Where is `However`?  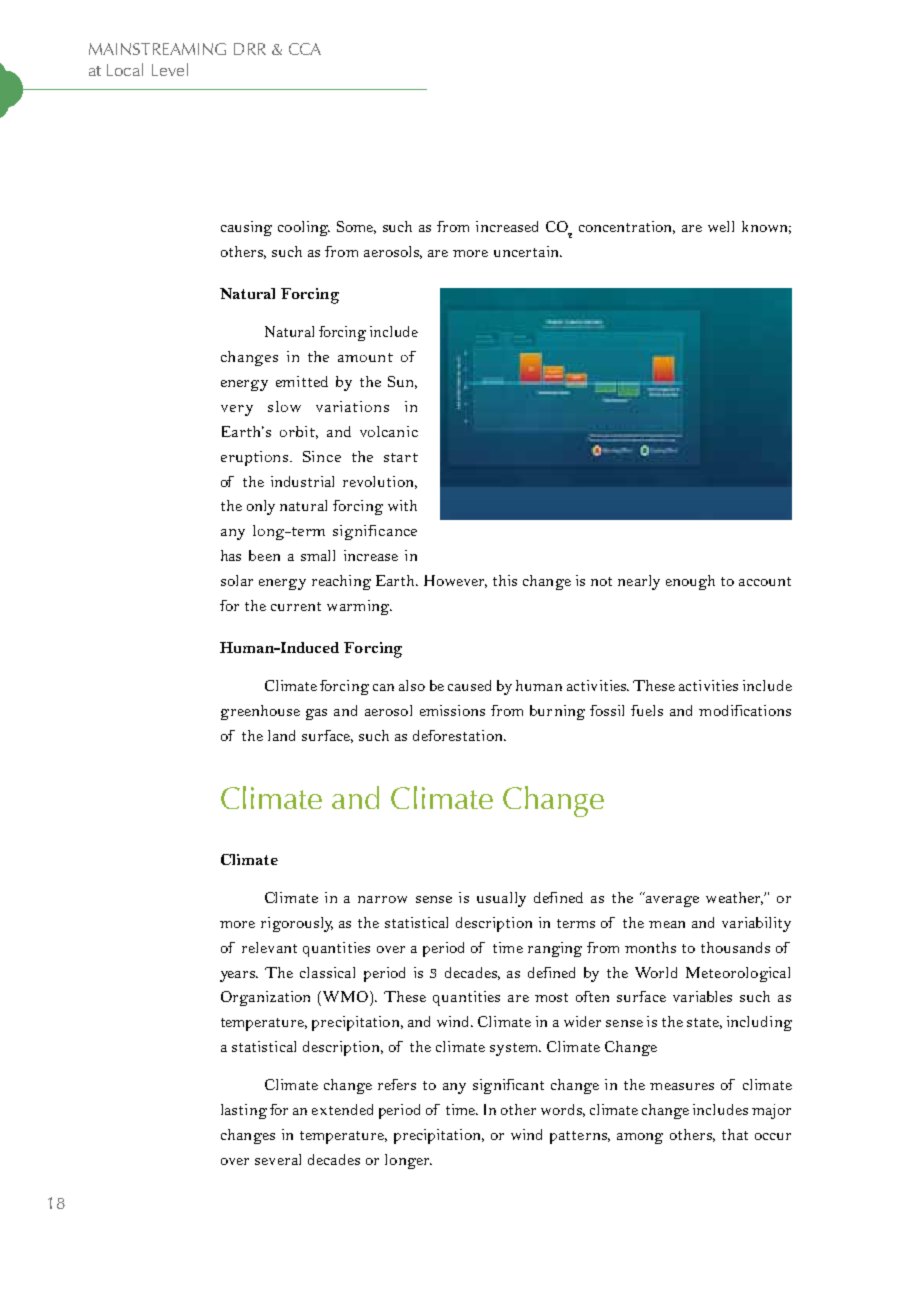 However is located at coordinates (455, 581).
